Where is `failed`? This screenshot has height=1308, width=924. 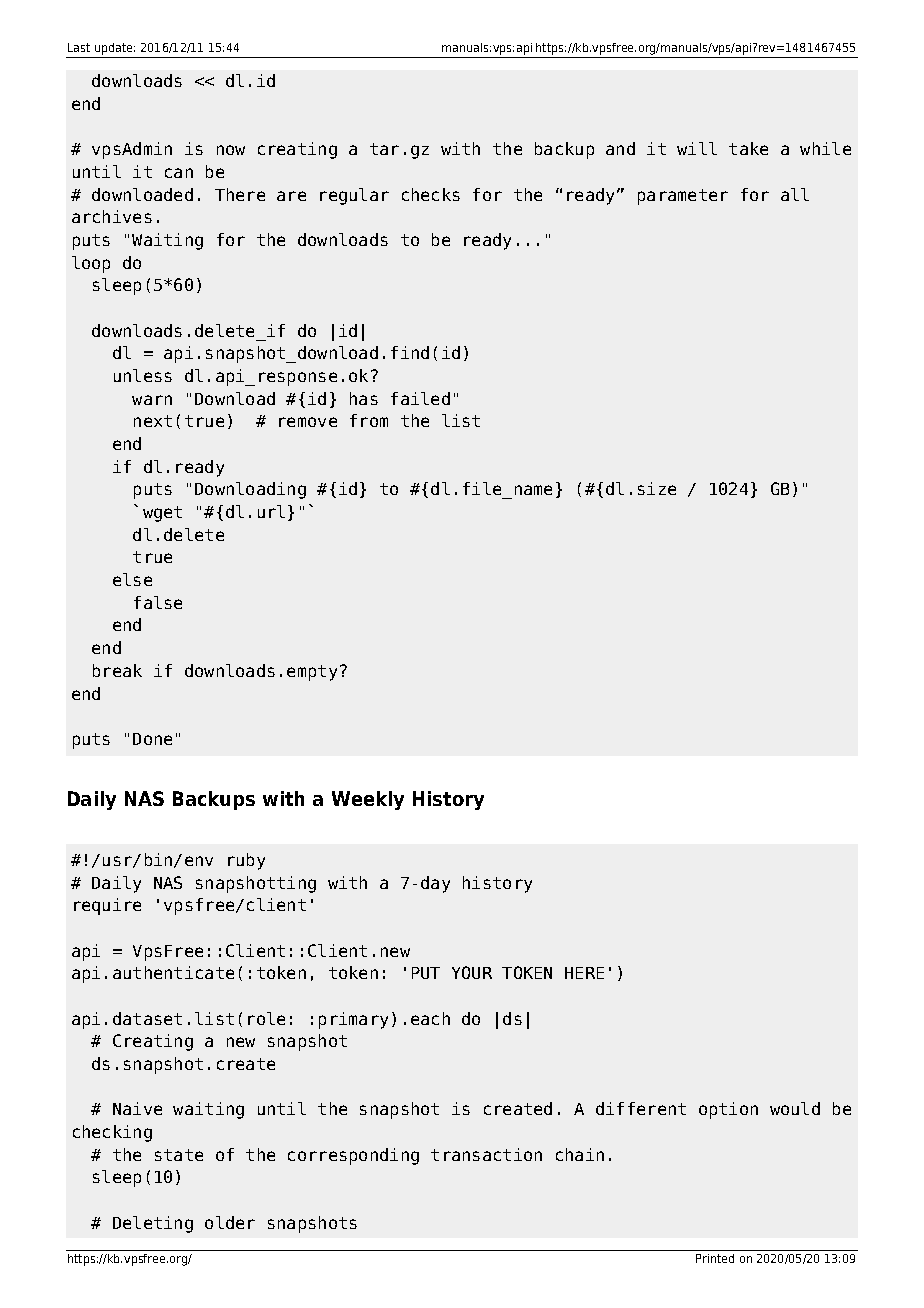
failed is located at coordinates (420, 398).
